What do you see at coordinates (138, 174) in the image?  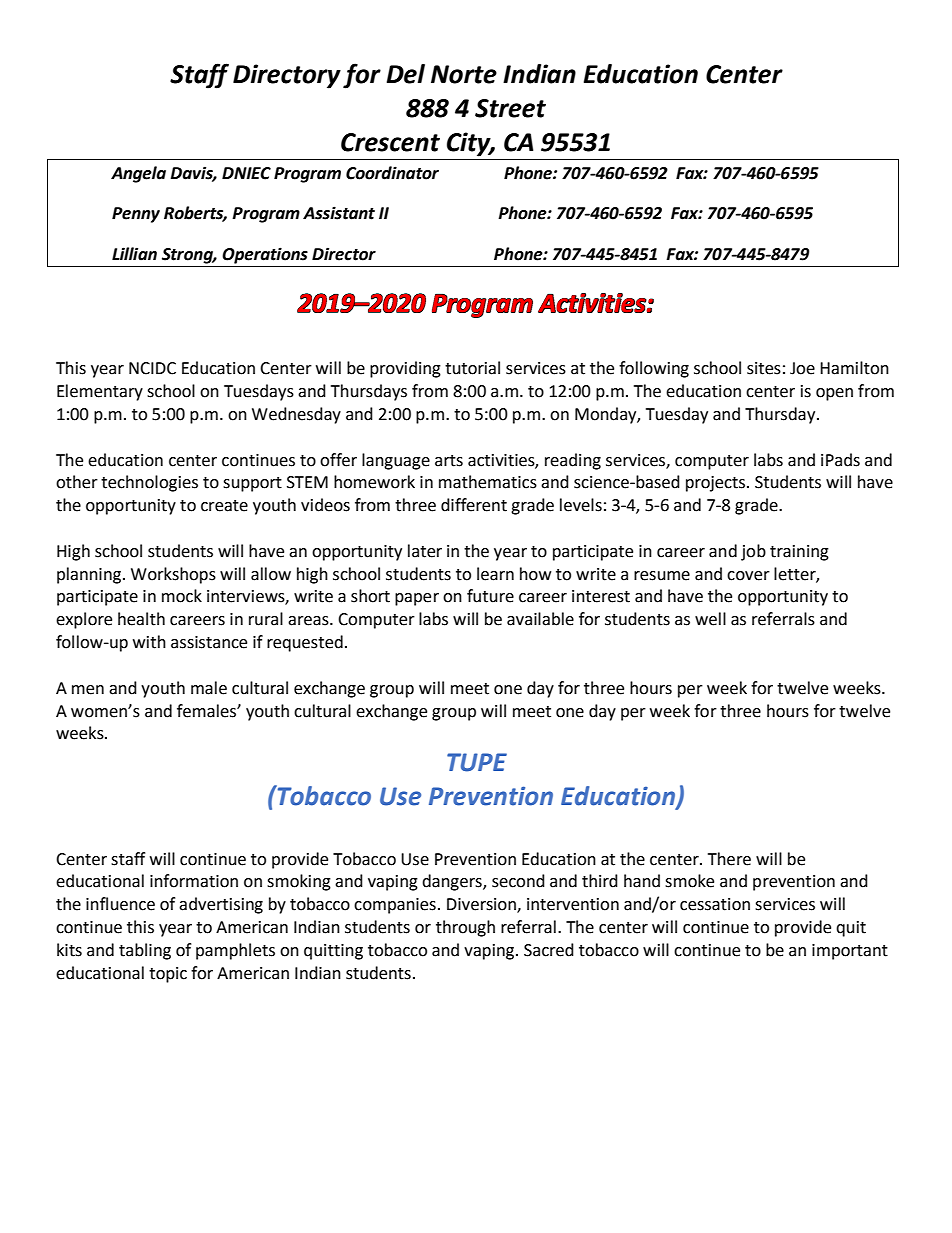 I see `Angela` at bounding box center [138, 174].
